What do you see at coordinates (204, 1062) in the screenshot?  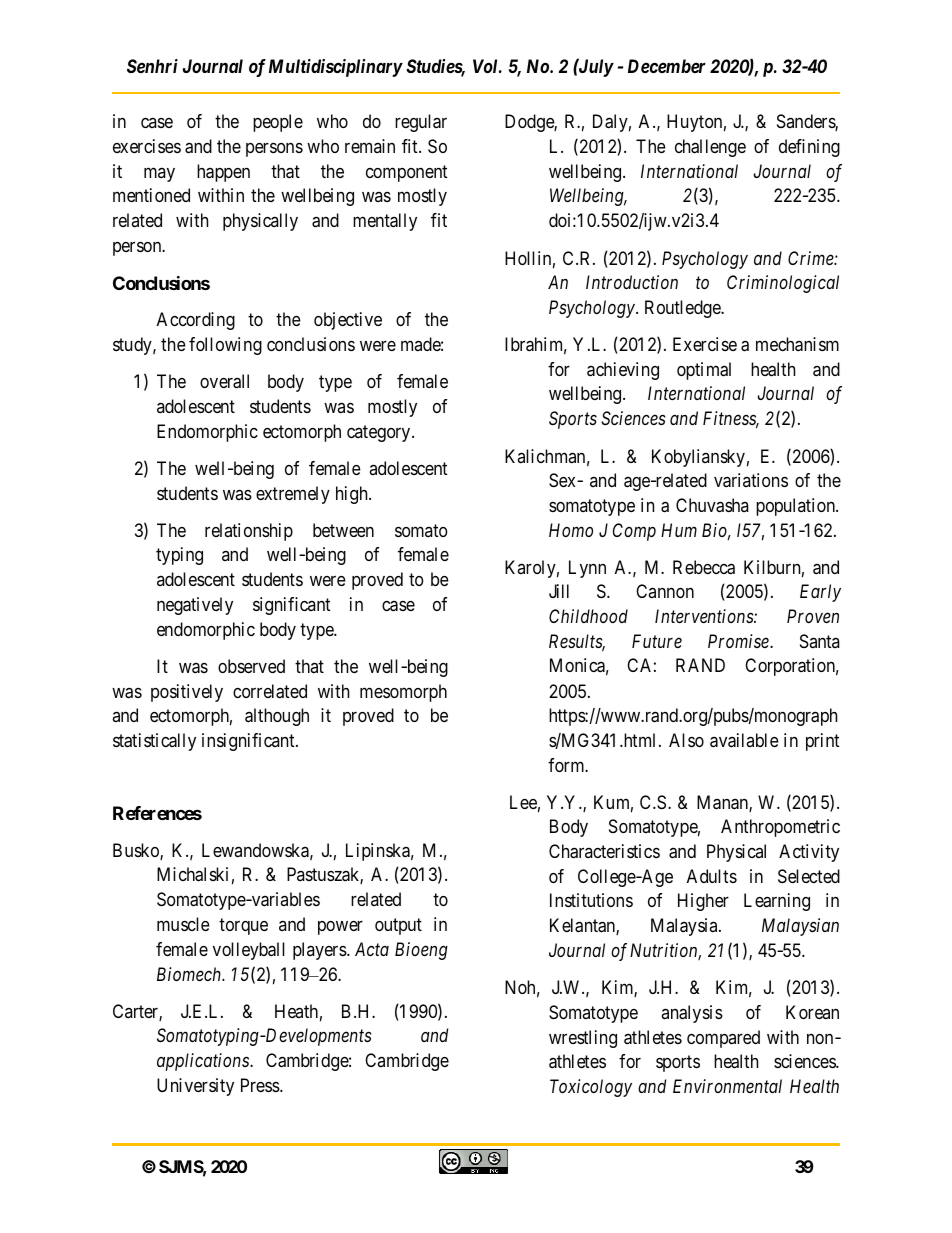 I see `applications` at bounding box center [204, 1062].
